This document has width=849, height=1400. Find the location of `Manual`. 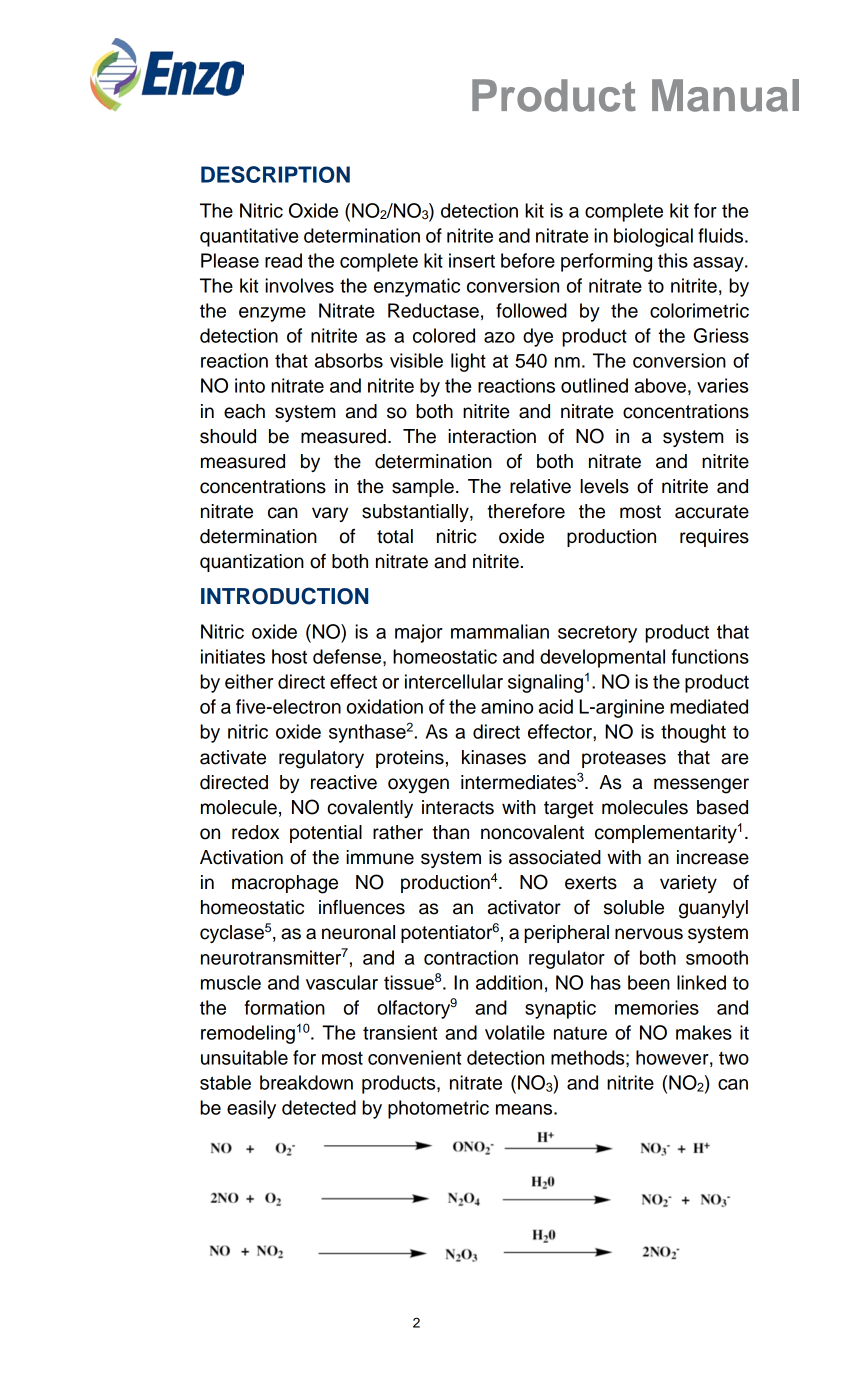

Manual is located at coordinates (725, 95).
